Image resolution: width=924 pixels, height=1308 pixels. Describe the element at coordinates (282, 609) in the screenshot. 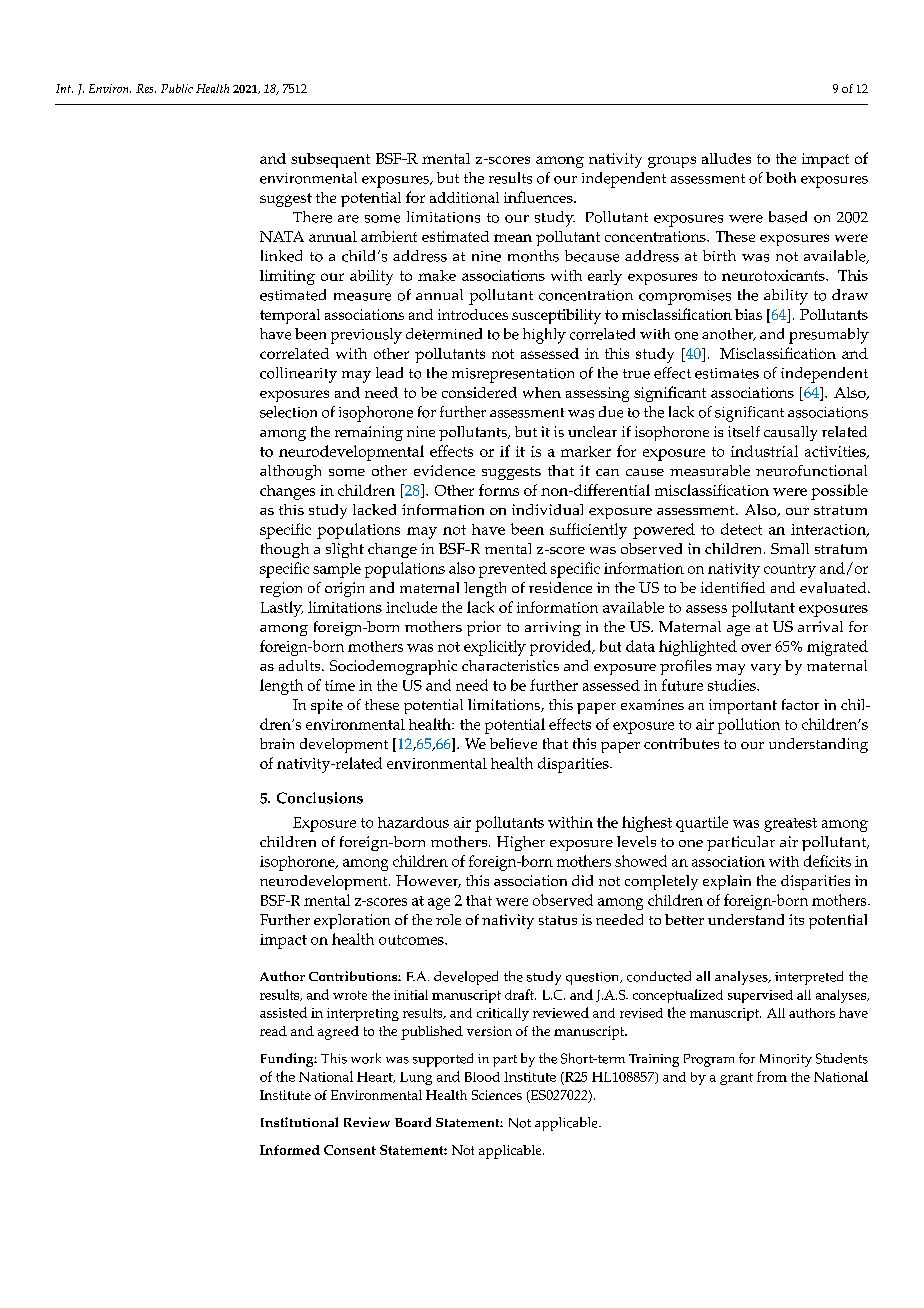

I see `Lastly` at that location.
